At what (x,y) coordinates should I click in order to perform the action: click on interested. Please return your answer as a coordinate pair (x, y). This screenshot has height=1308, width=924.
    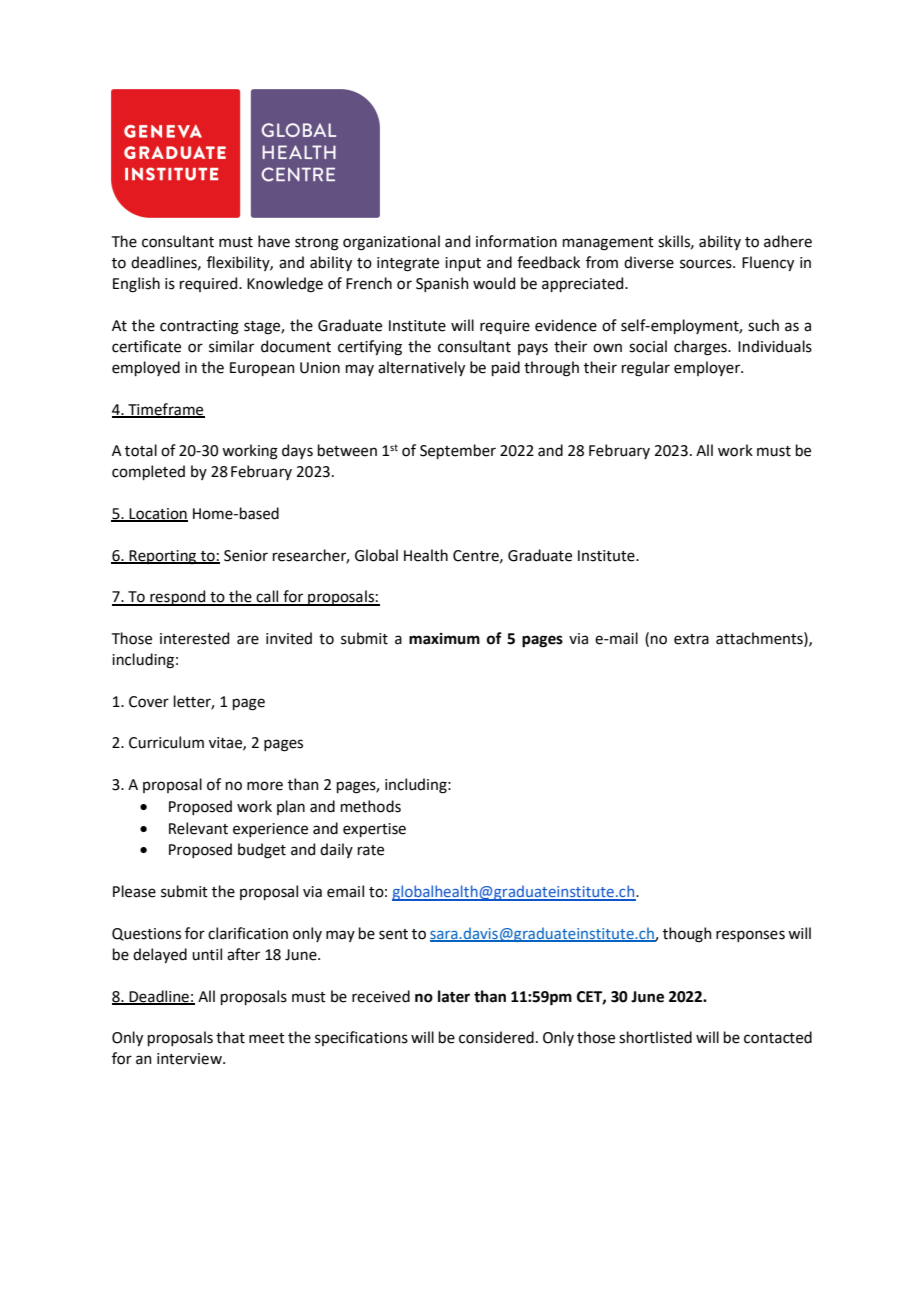
    Looking at the image, I should click on (194, 638).
